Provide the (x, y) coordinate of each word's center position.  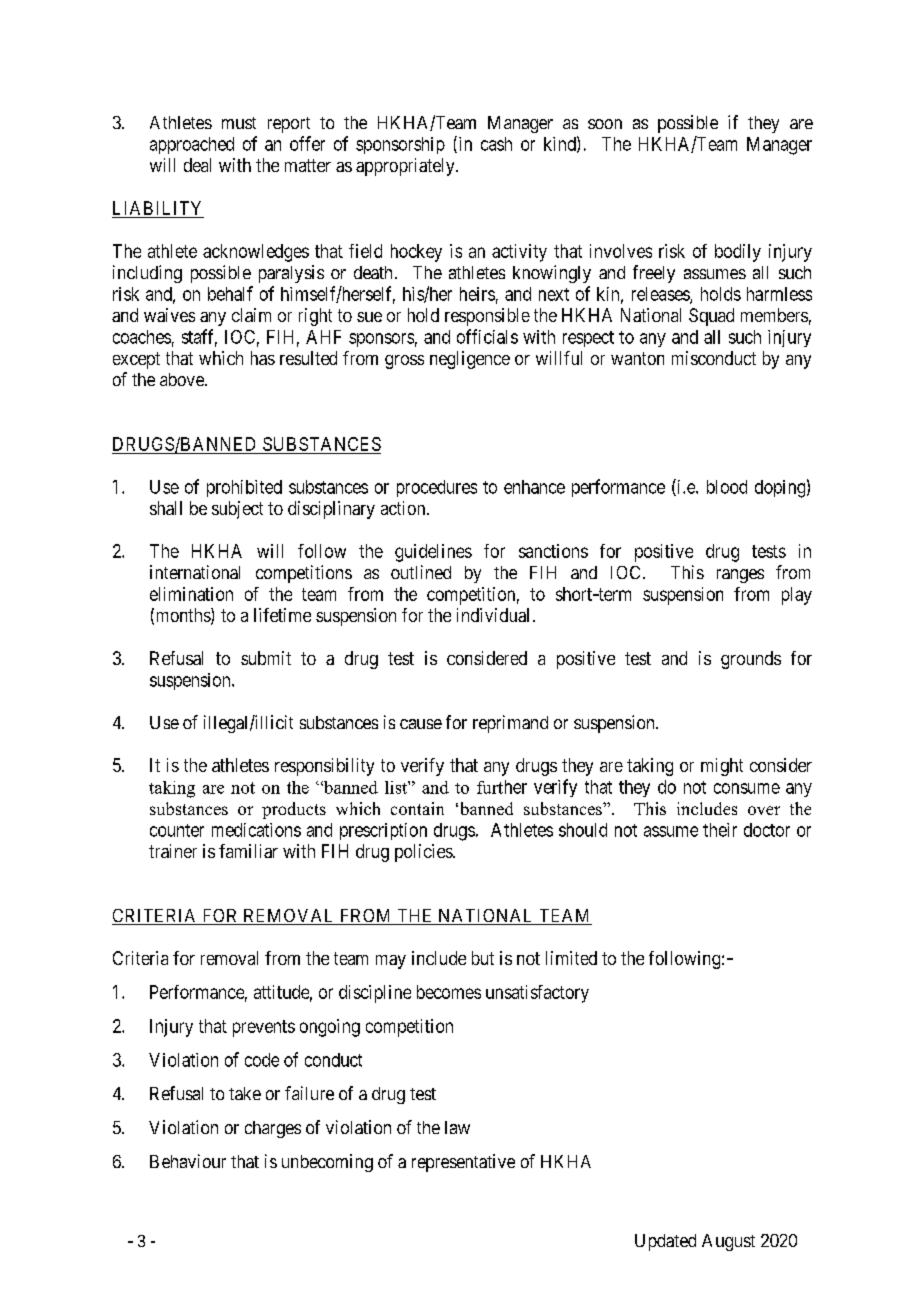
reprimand (510, 724)
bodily (738, 253)
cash (496, 144)
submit (266, 658)
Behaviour (188, 1161)
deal (197, 165)
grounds (751, 660)
